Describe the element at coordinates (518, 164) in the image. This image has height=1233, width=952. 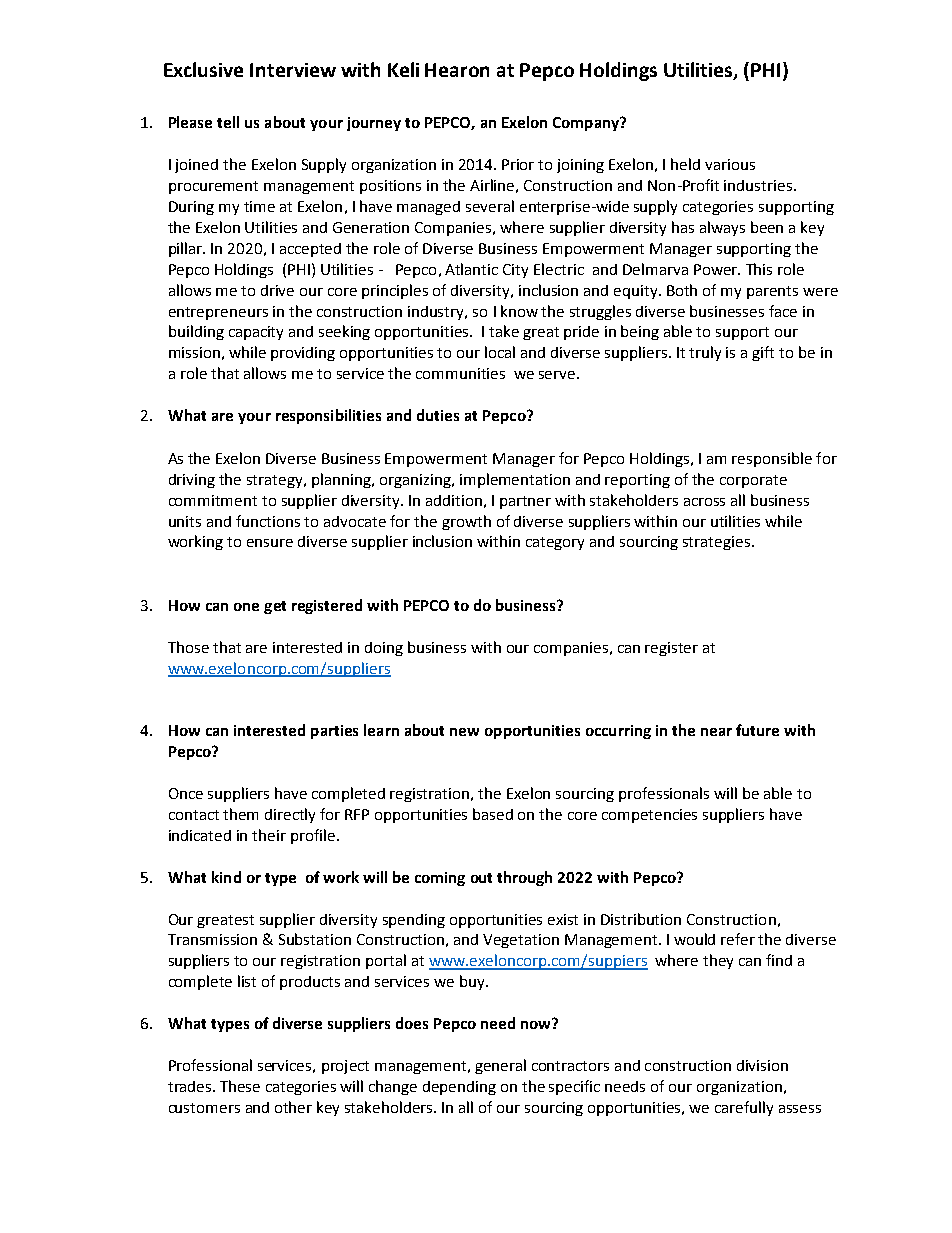
I see `Prior` at that location.
